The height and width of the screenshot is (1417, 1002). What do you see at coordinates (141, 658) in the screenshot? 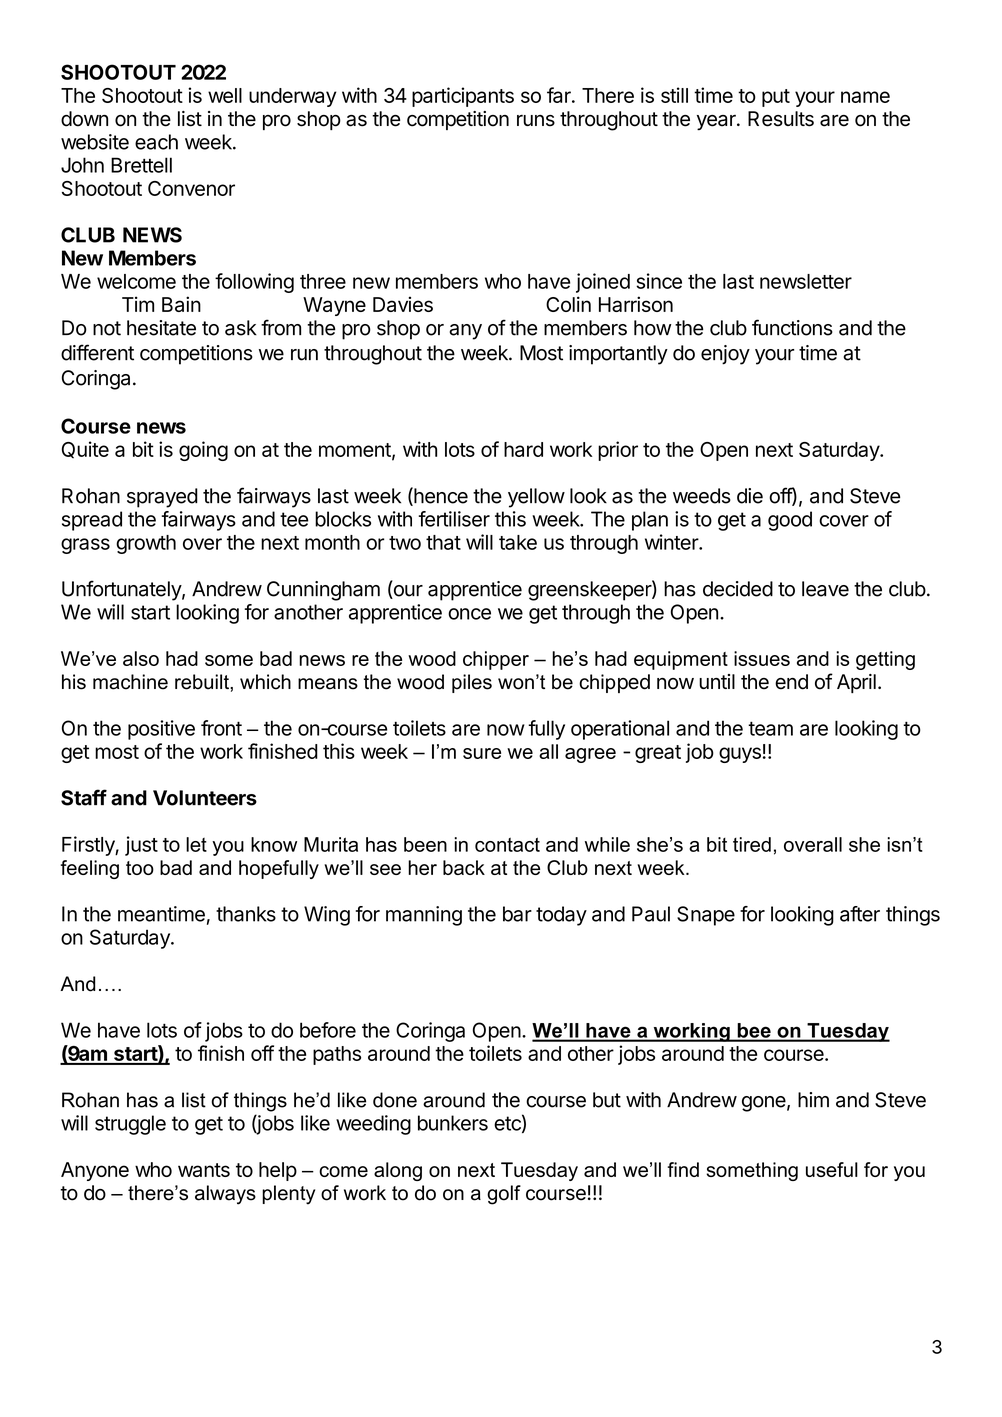
I see `also` at bounding box center [141, 658].
